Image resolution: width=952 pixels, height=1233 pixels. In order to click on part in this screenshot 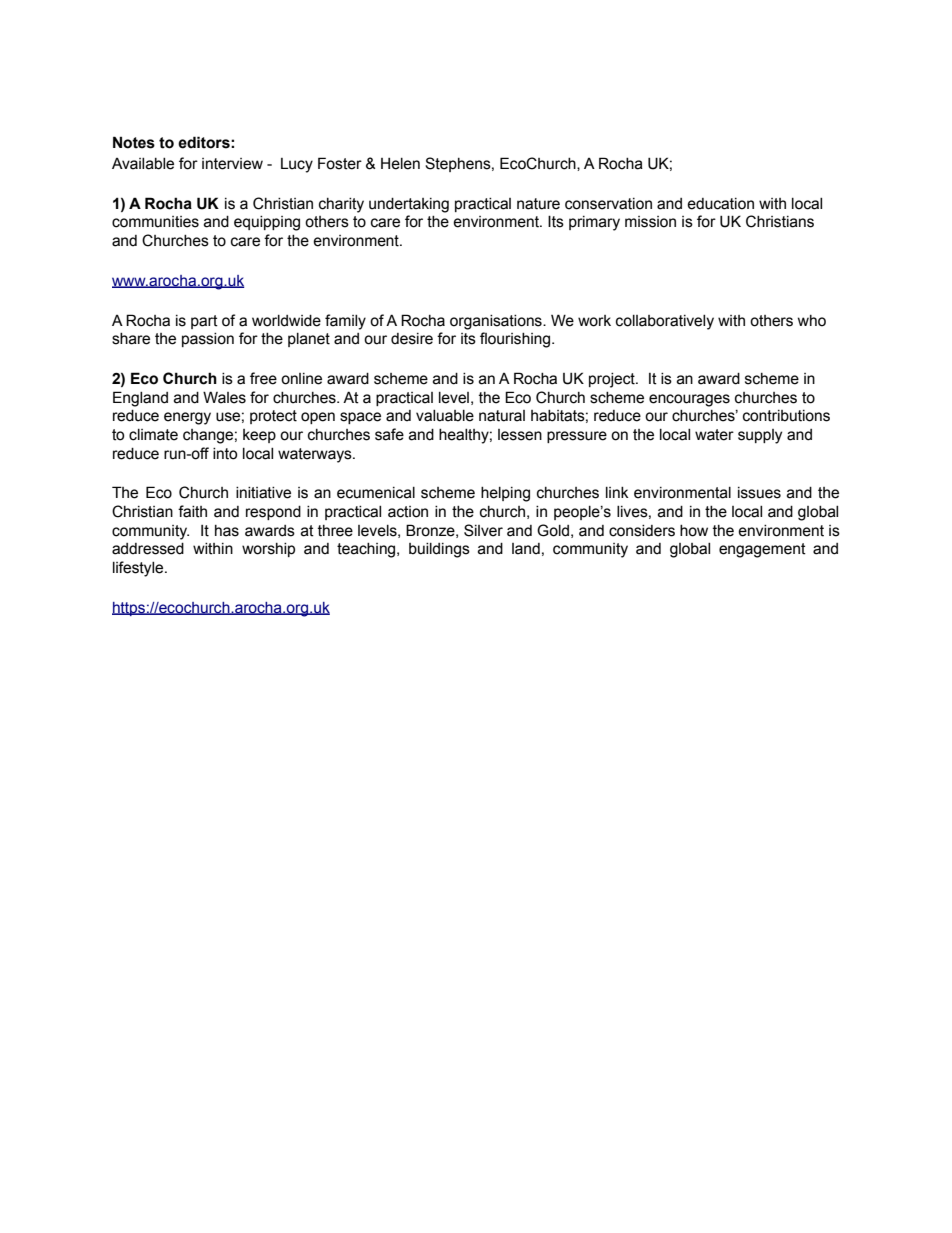, I will do `click(204, 322)`.
